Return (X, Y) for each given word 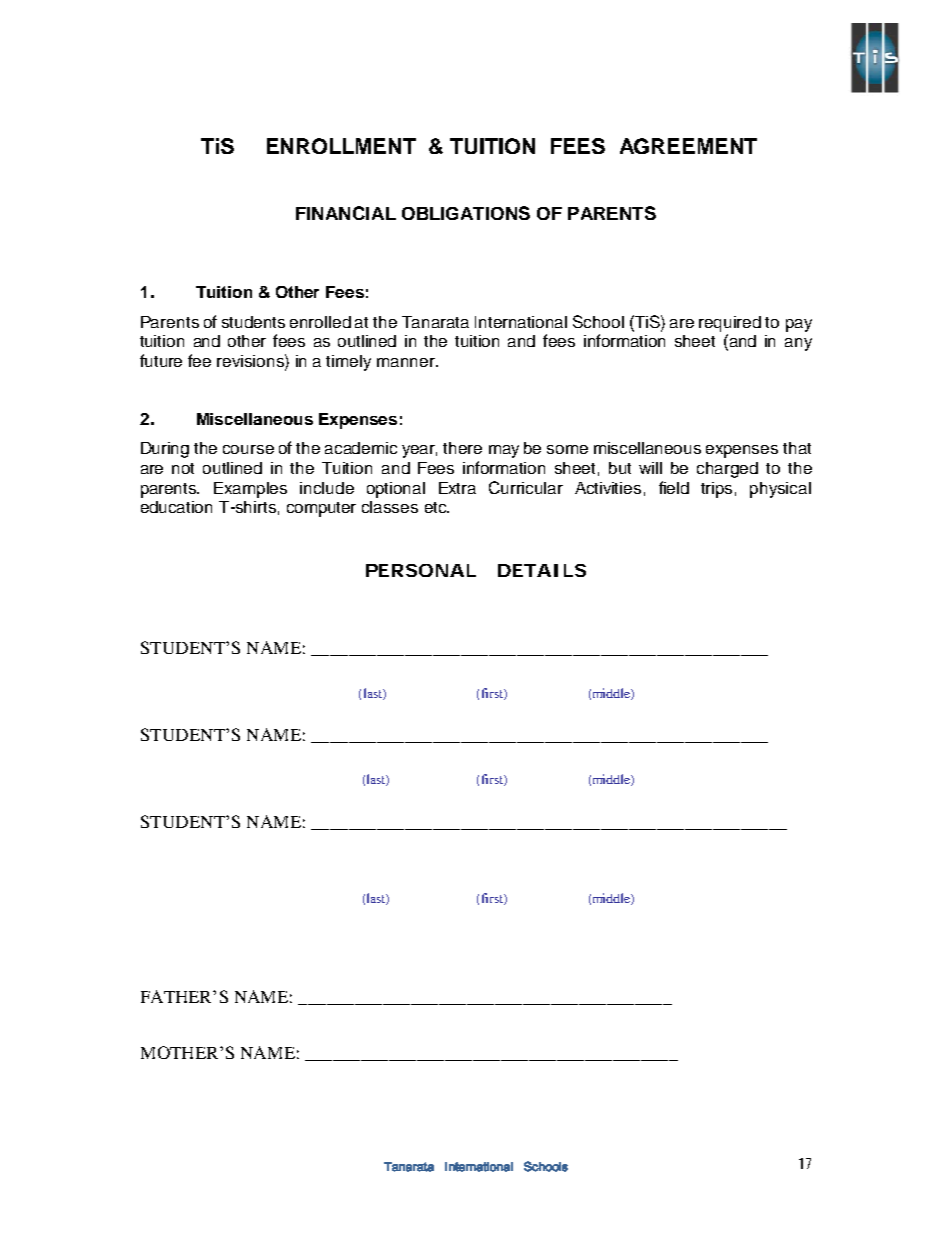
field (674, 487)
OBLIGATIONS (466, 213)
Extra (457, 488)
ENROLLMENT (341, 146)
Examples (250, 490)
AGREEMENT (688, 146)
